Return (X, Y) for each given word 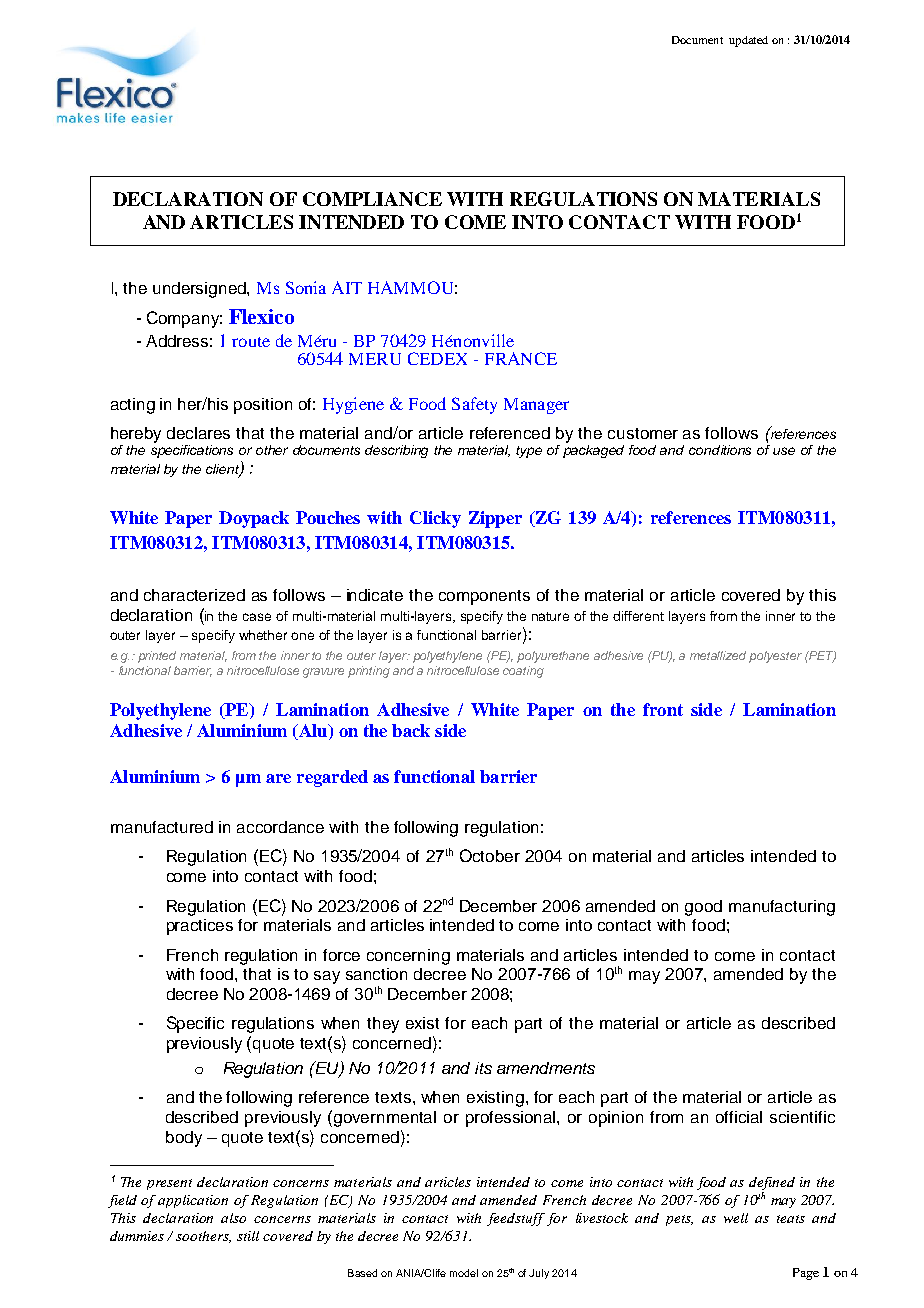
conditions (720, 450)
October (490, 855)
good (703, 908)
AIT (347, 287)
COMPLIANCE (372, 199)
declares (198, 433)
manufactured (162, 827)
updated (748, 41)
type (529, 452)
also (233, 1218)
